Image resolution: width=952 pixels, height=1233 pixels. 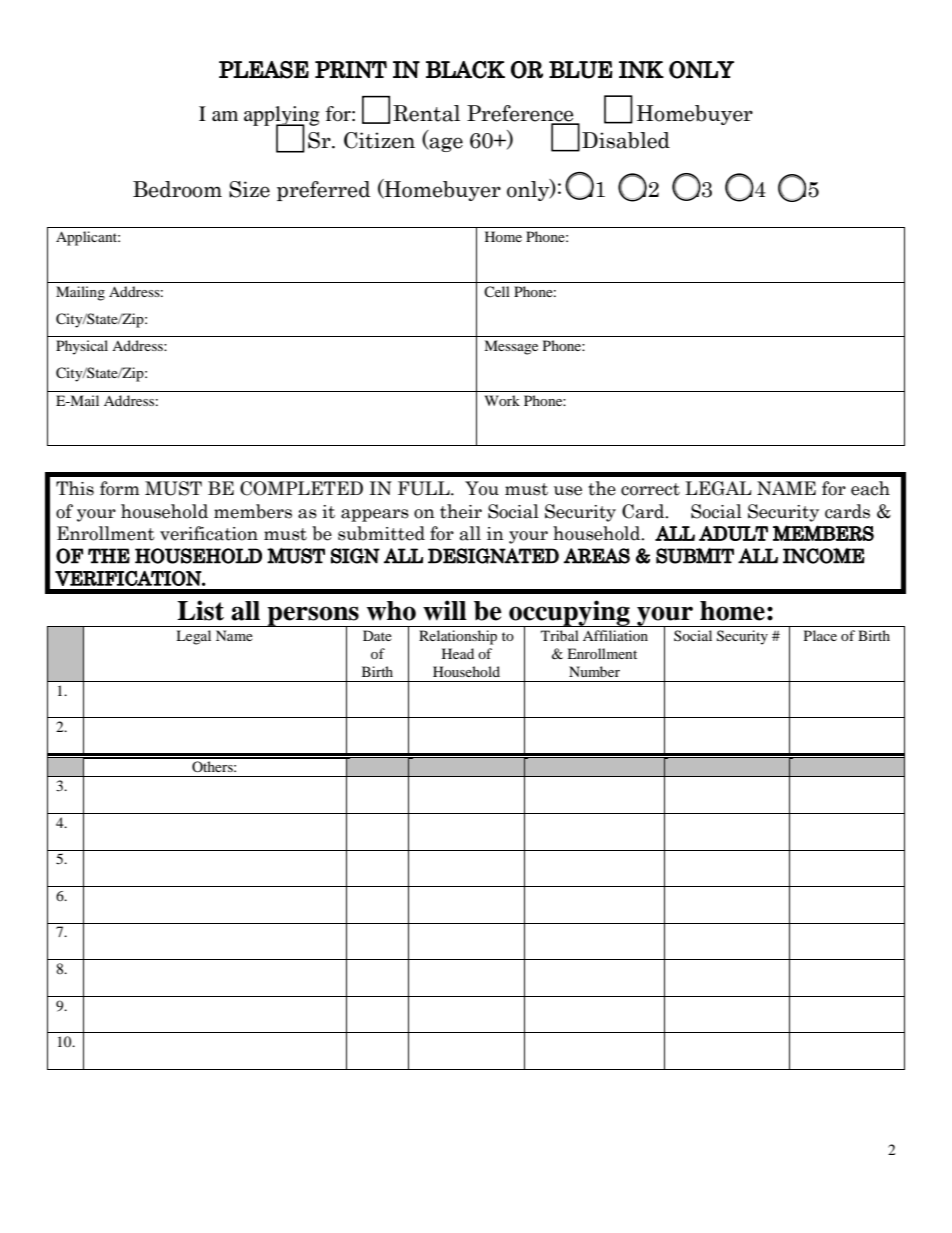 What do you see at coordinates (82, 347) in the screenshot?
I see `Physical` at bounding box center [82, 347].
